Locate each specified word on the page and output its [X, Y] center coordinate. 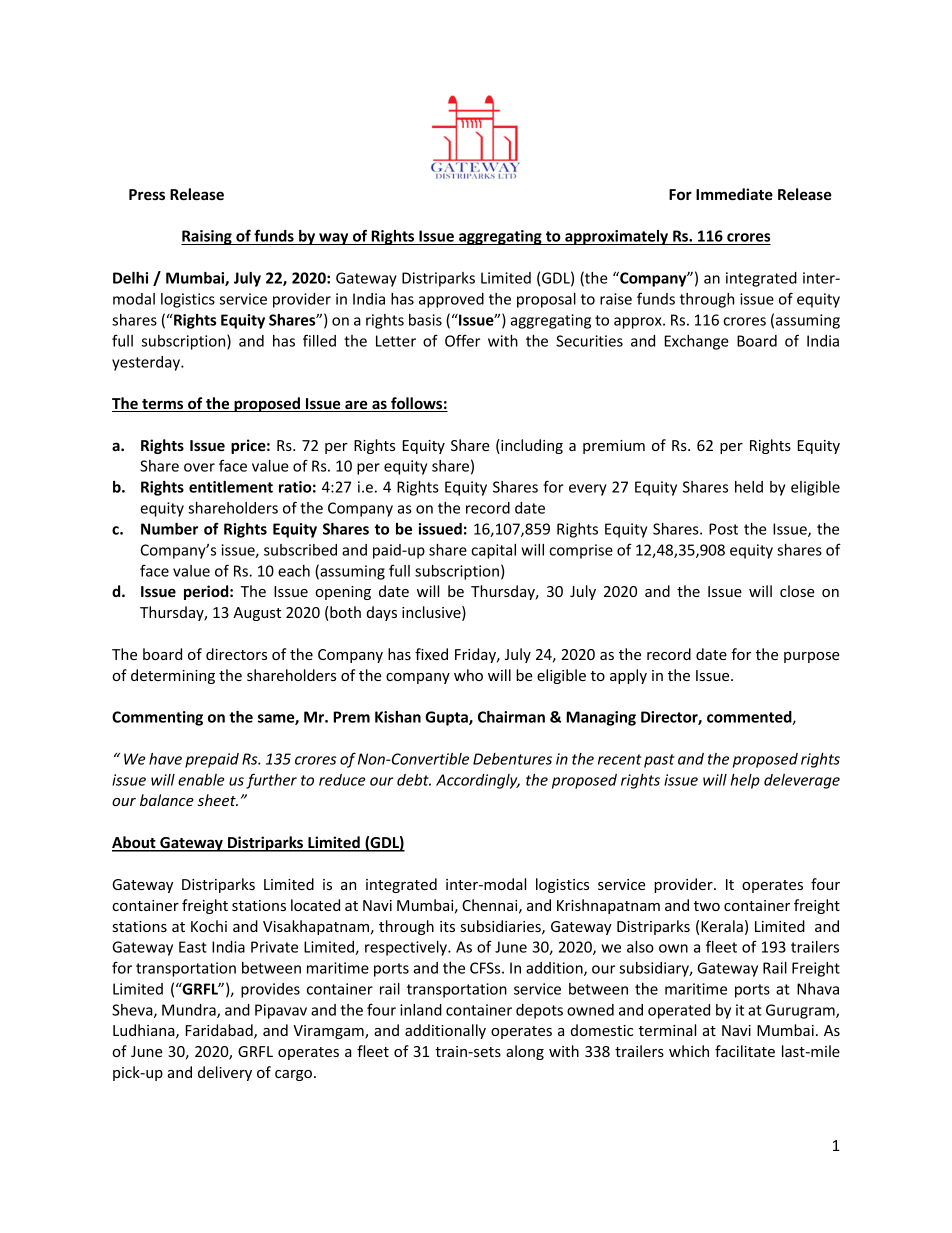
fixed [431, 654]
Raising [207, 237]
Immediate [734, 194]
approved [451, 300]
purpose [812, 657]
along [525, 1052]
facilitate [745, 1051]
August [257, 614]
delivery [225, 1073]
